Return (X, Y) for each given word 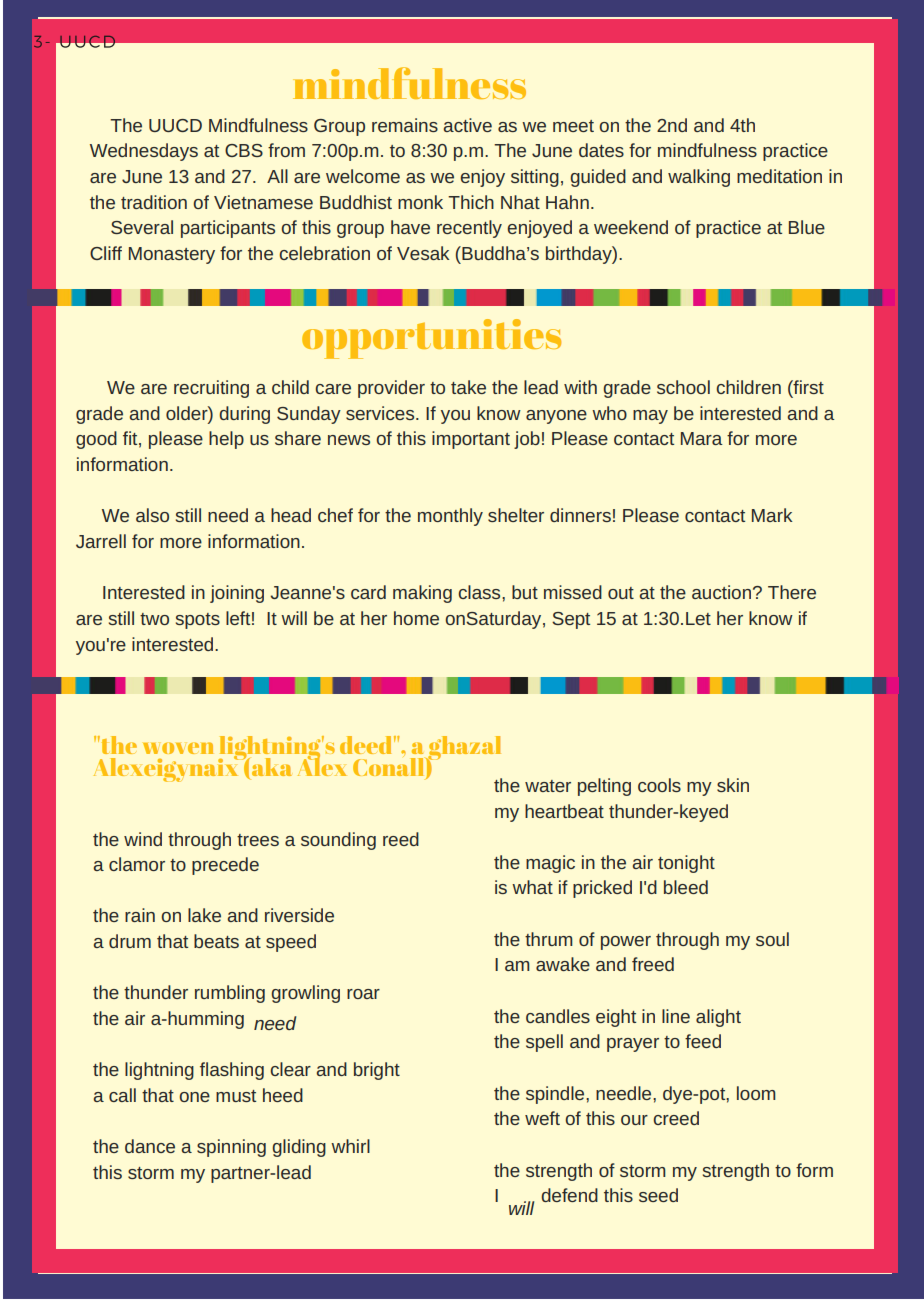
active (467, 125)
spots (198, 621)
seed (658, 1195)
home (416, 618)
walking (699, 178)
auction (721, 592)
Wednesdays (144, 152)
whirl (350, 1146)
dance (150, 1146)
